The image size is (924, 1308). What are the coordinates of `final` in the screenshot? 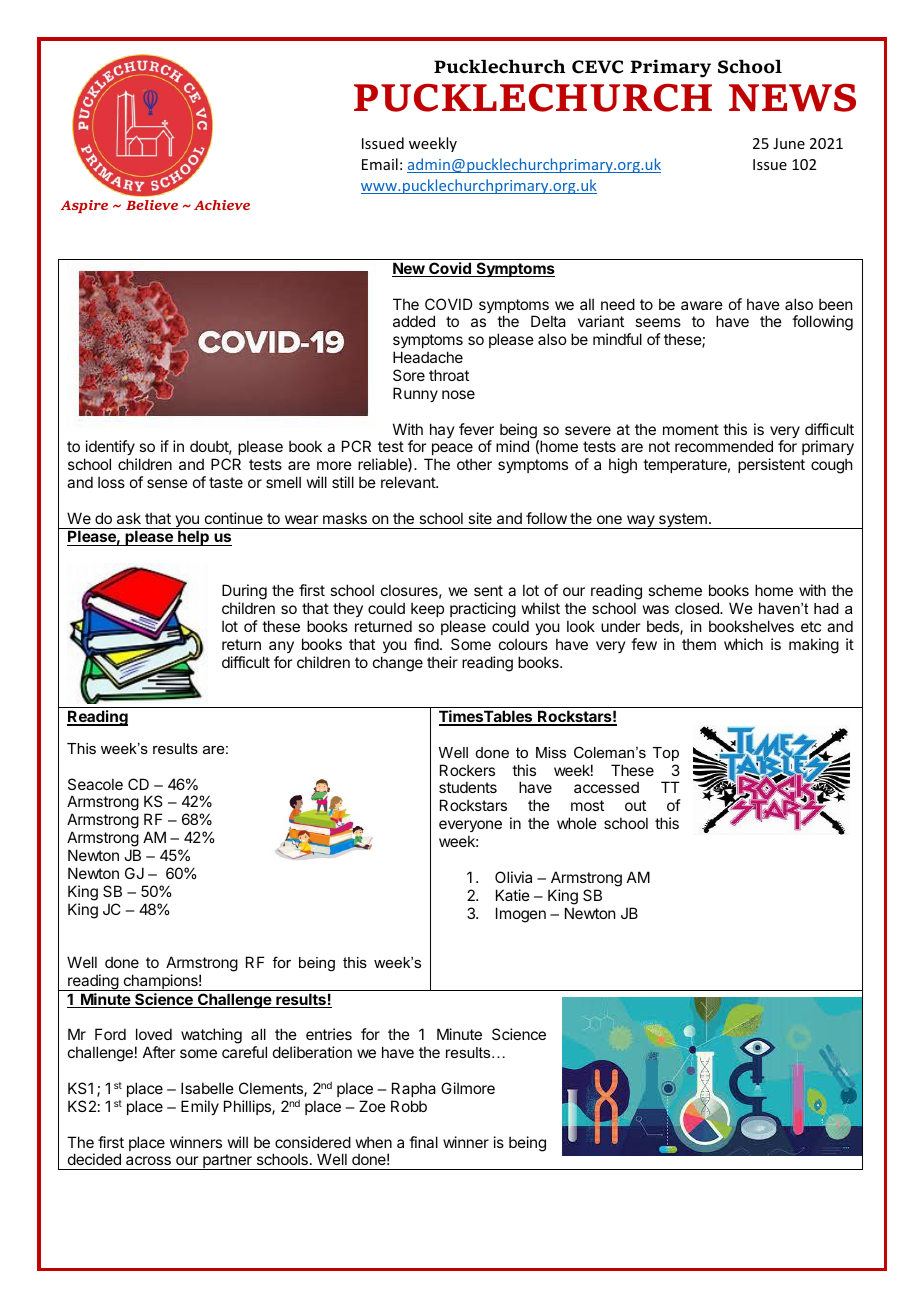 It's located at (423, 1142).
